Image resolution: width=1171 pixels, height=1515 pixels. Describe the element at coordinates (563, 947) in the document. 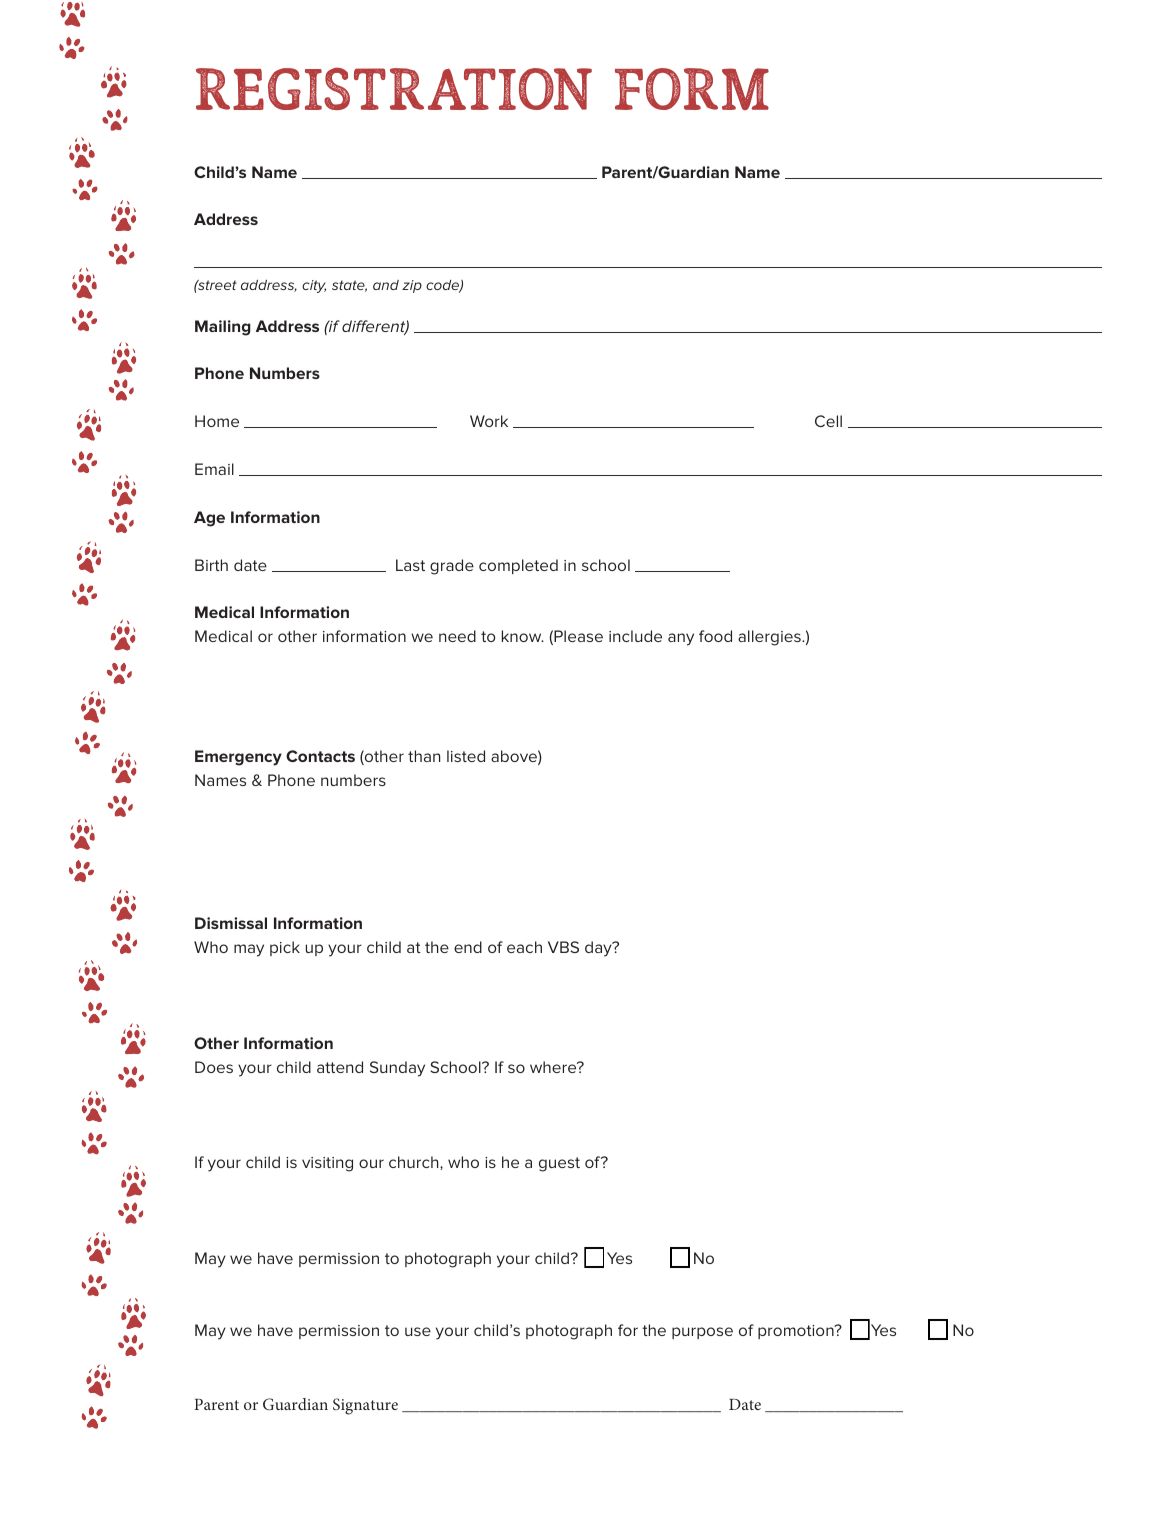

I see `VBS` at that location.
